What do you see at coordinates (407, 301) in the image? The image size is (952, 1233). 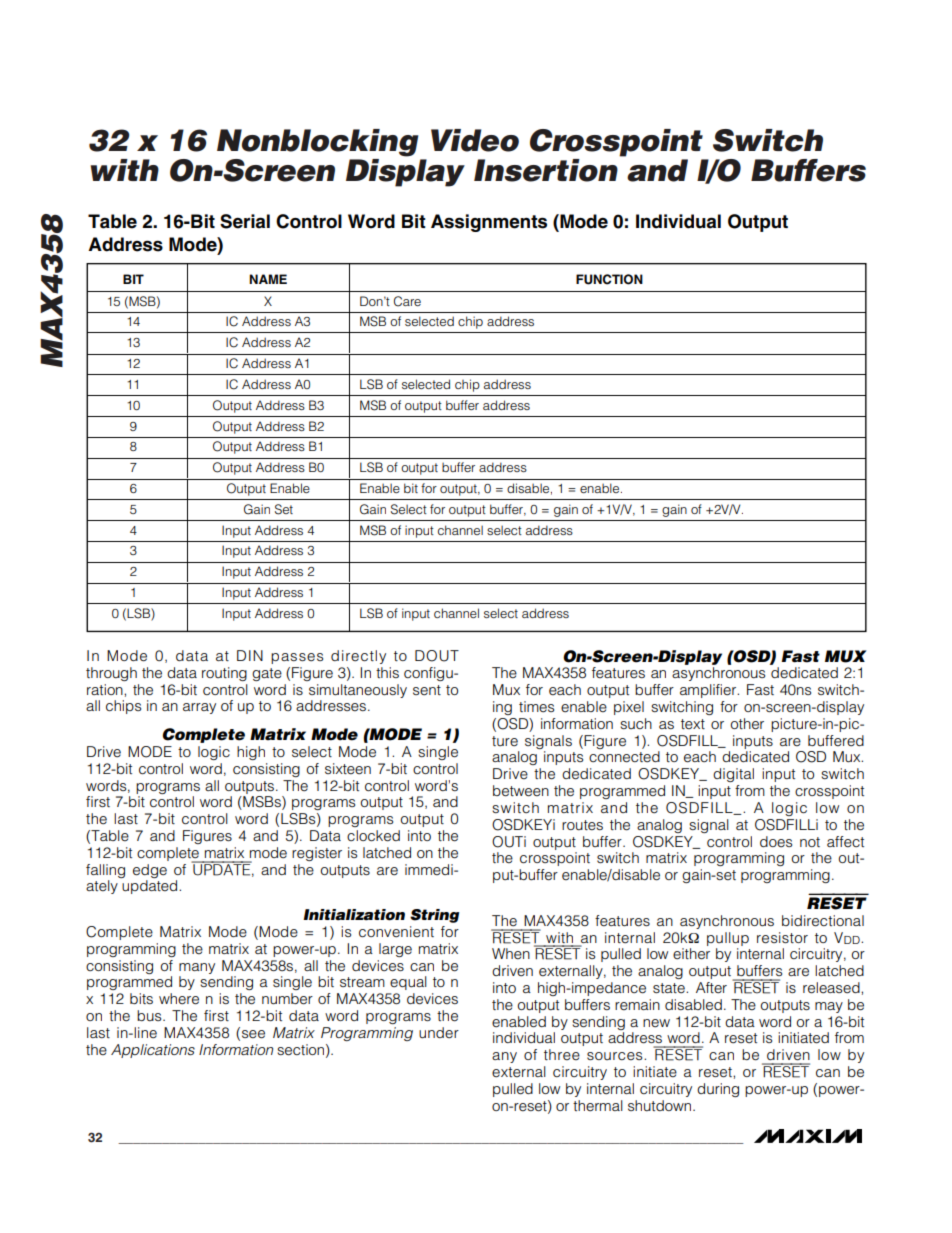 I see `Care` at bounding box center [407, 301].
